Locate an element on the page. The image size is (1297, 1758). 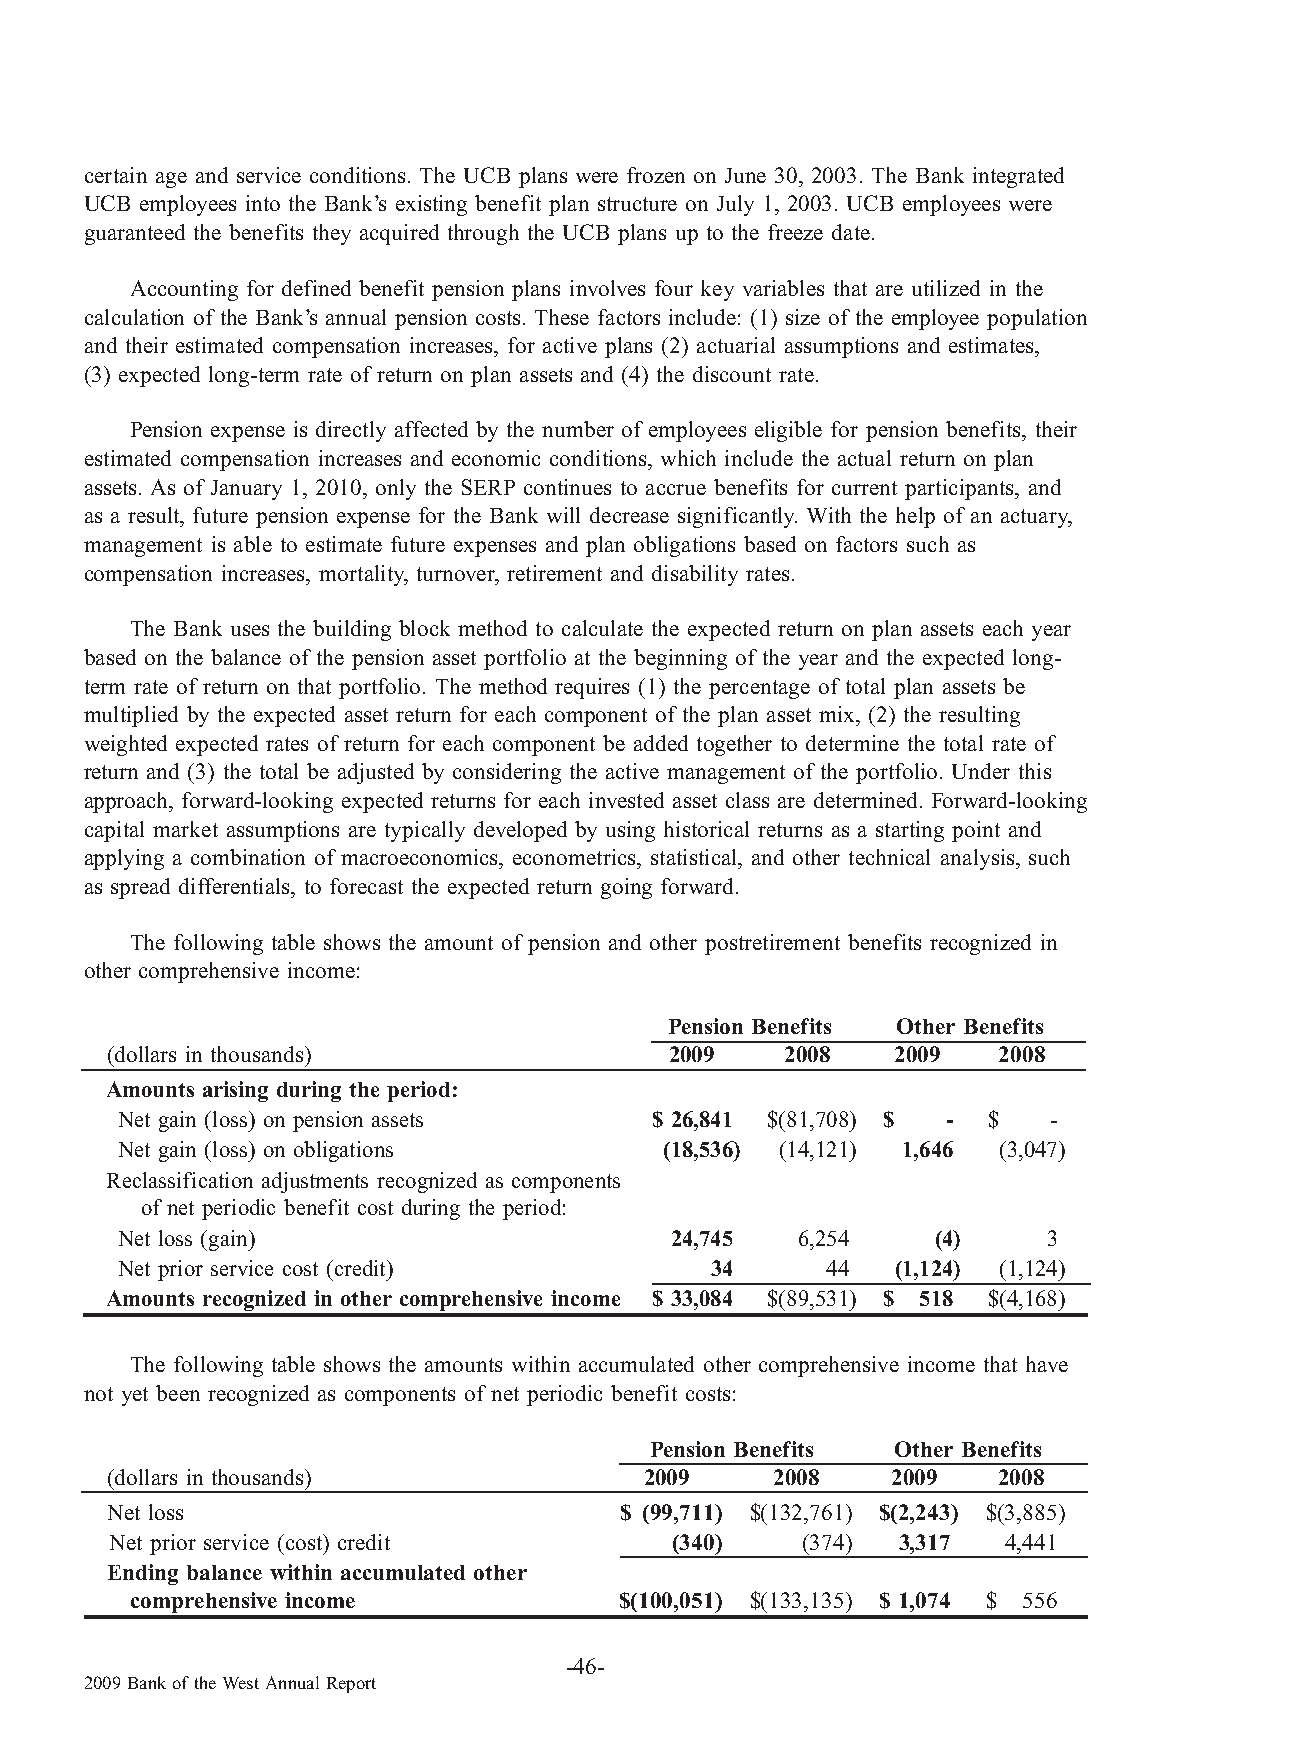
into is located at coordinates (263, 203).
